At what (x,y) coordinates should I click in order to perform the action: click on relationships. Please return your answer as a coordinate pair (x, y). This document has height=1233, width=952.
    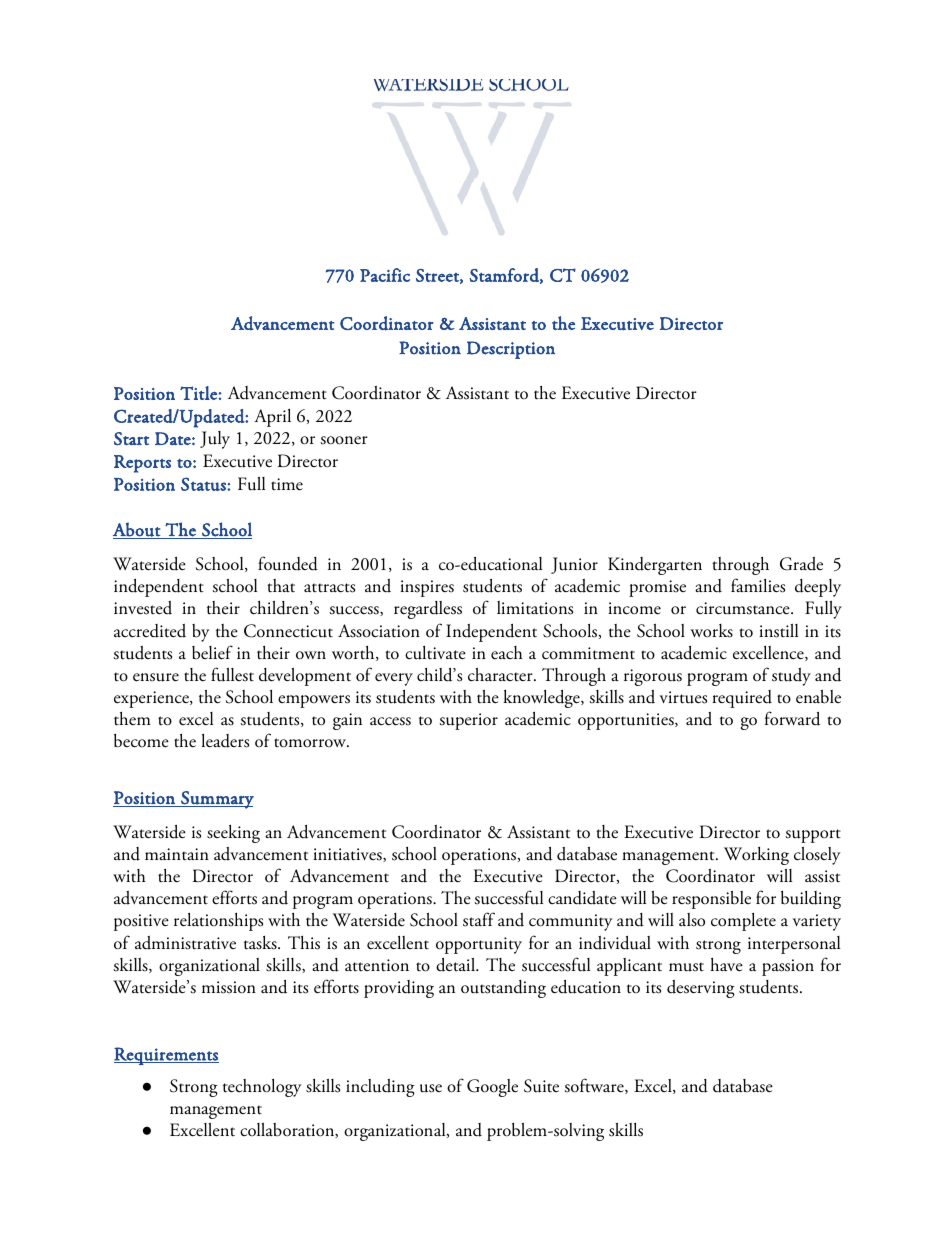
    Looking at the image, I should click on (218, 922).
